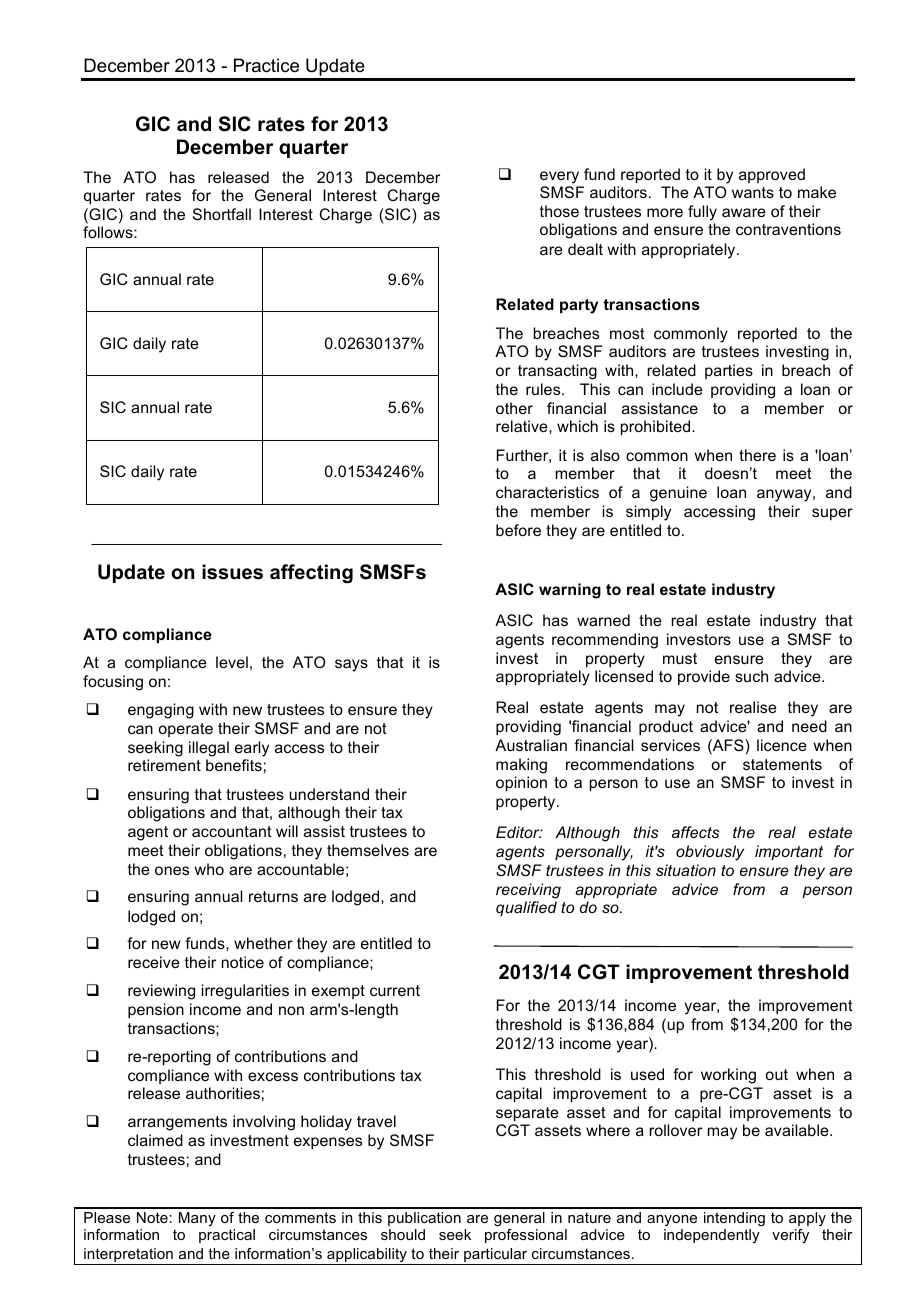 The width and height of the screenshot is (924, 1308). I want to click on approved, so click(772, 175).
